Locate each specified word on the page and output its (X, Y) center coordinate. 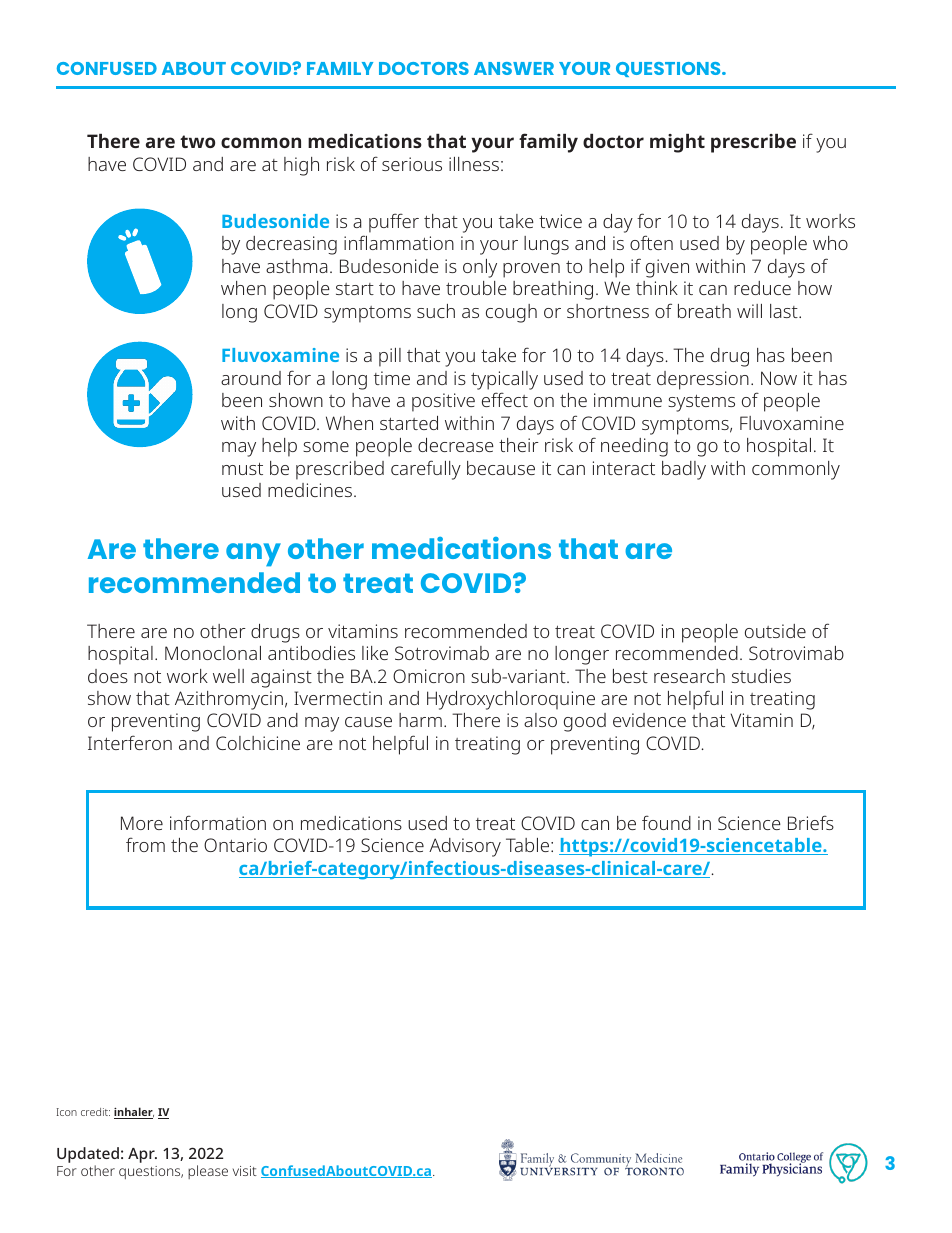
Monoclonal (213, 653)
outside (775, 631)
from (145, 844)
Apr (142, 1155)
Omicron (429, 676)
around (251, 378)
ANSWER (514, 68)
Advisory (465, 847)
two (197, 141)
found (666, 822)
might (677, 143)
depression (703, 380)
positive (443, 402)
